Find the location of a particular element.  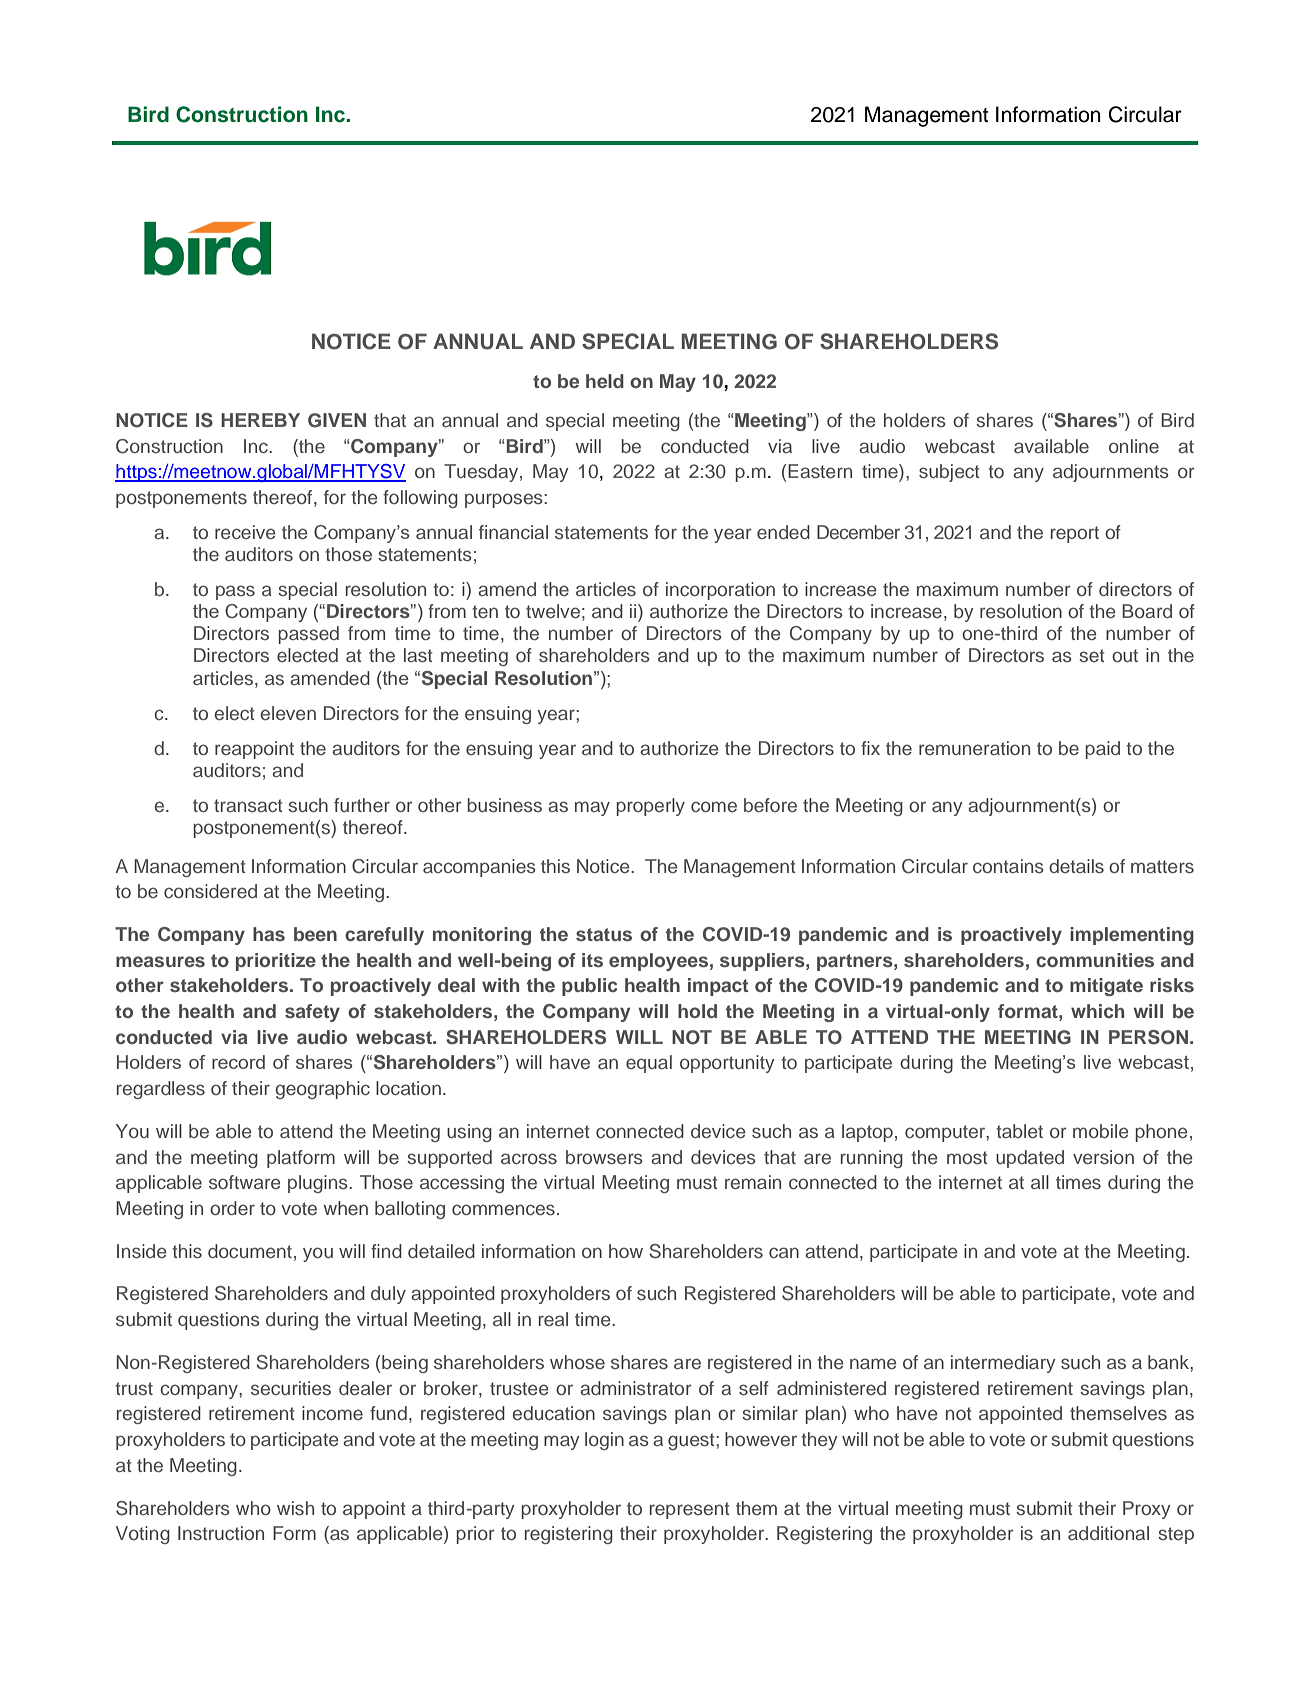

set is located at coordinates (1092, 655).
